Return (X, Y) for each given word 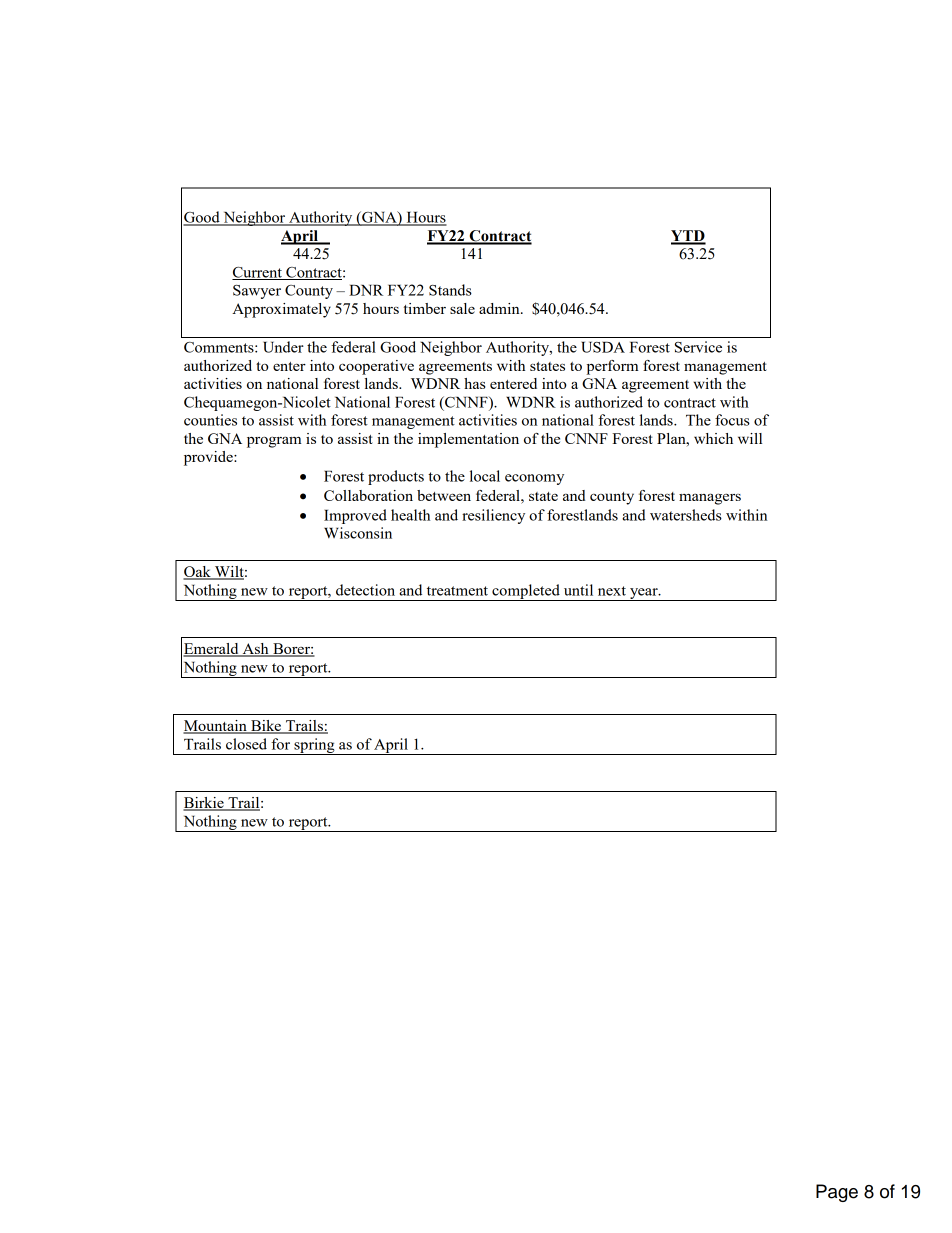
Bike (266, 727)
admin (500, 308)
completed (526, 592)
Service (698, 347)
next (612, 591)
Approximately (281, 310)
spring (314, 746)
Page (837, 1193)
